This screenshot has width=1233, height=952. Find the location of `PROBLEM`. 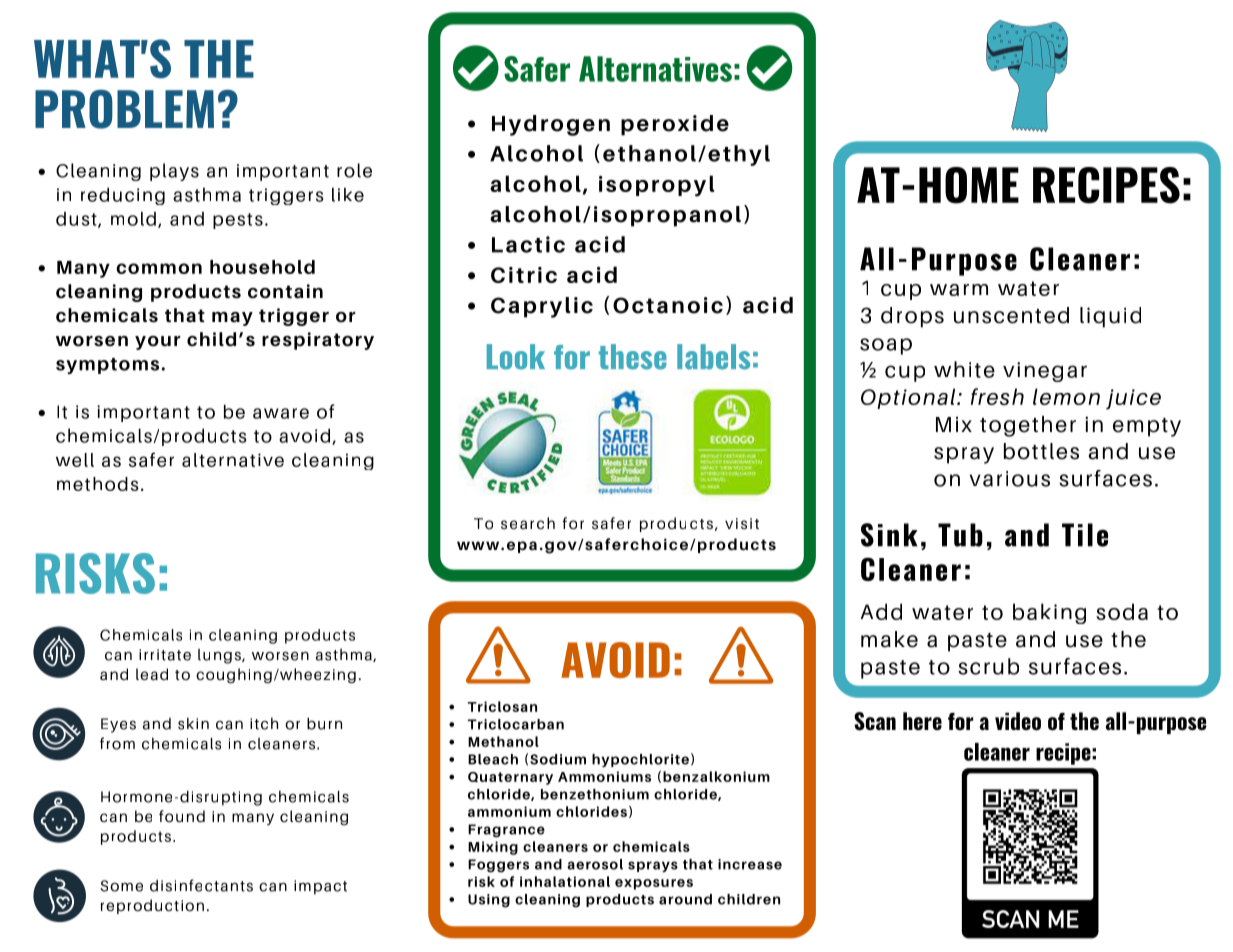

PROBLEM is located at coordinates (124, 109).
